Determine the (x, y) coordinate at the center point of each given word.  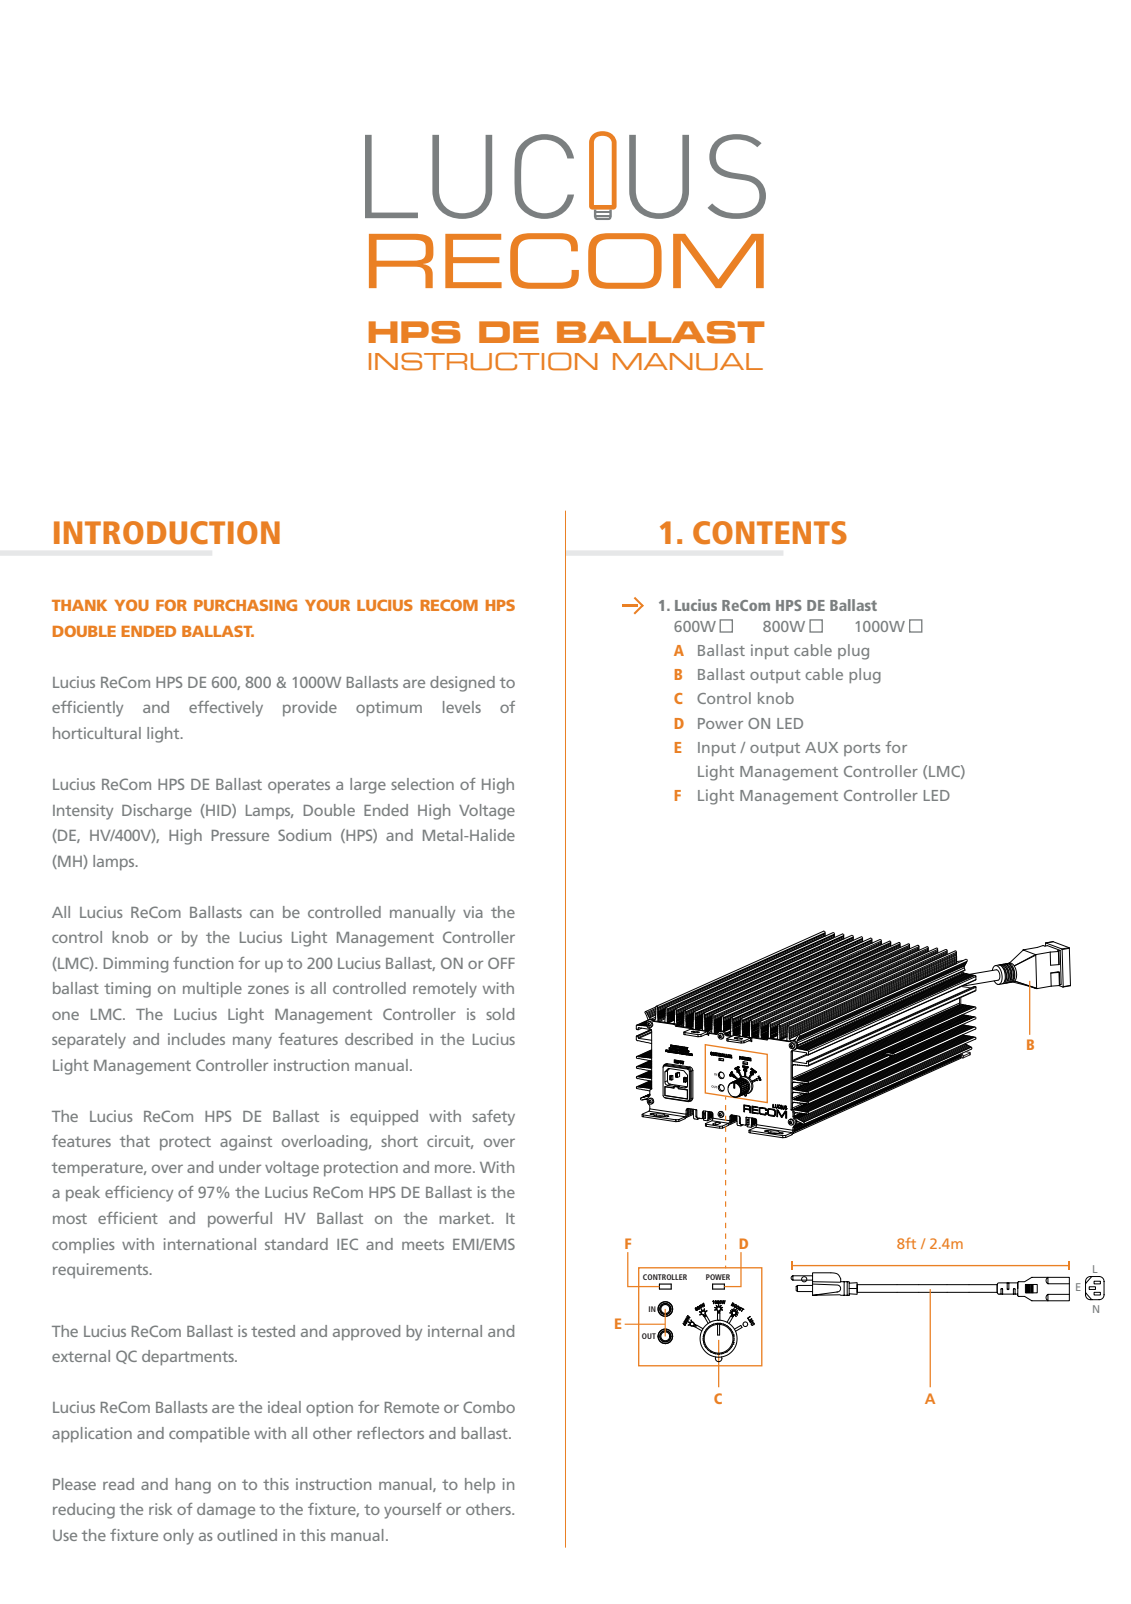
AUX (821, 747)
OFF (501, 963)
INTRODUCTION (167, 533)
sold (500, 1014)
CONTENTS (770, 533)
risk (160, 1509)
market (466, 1218)
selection (422, 784)
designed (462, 684)
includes (196, 1039)
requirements (102, 1270)
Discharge (157, 812)
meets (423, 1244)
